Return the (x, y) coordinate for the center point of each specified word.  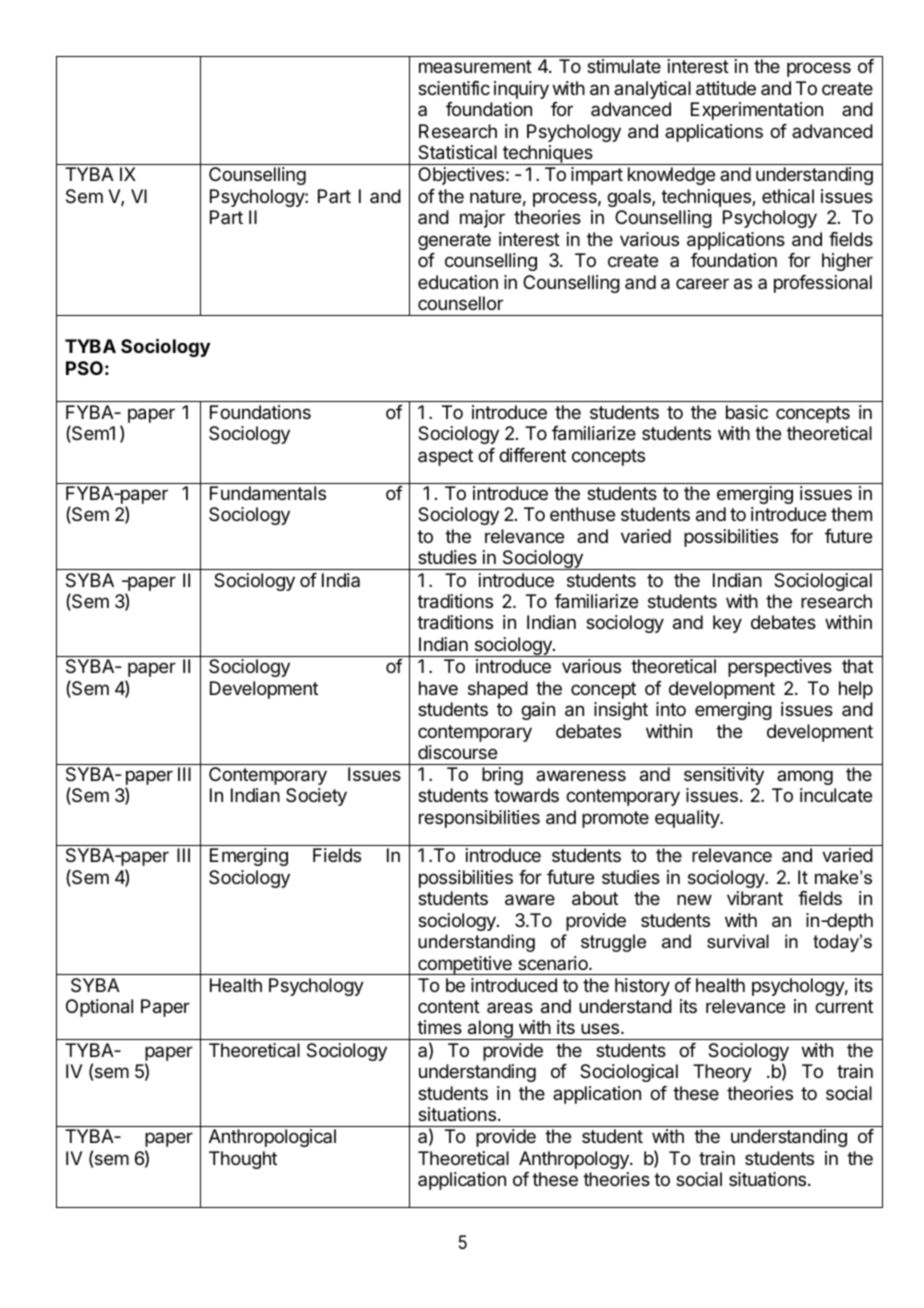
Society (316, 797)
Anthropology (575, 1160)
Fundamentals (268, 493)
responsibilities (479, 819)
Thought (243, 1160)
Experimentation (757, 111)
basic (747, 412)
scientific (454, 88)
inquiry (521, 90)
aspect (445, 457)
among (805, 777)
